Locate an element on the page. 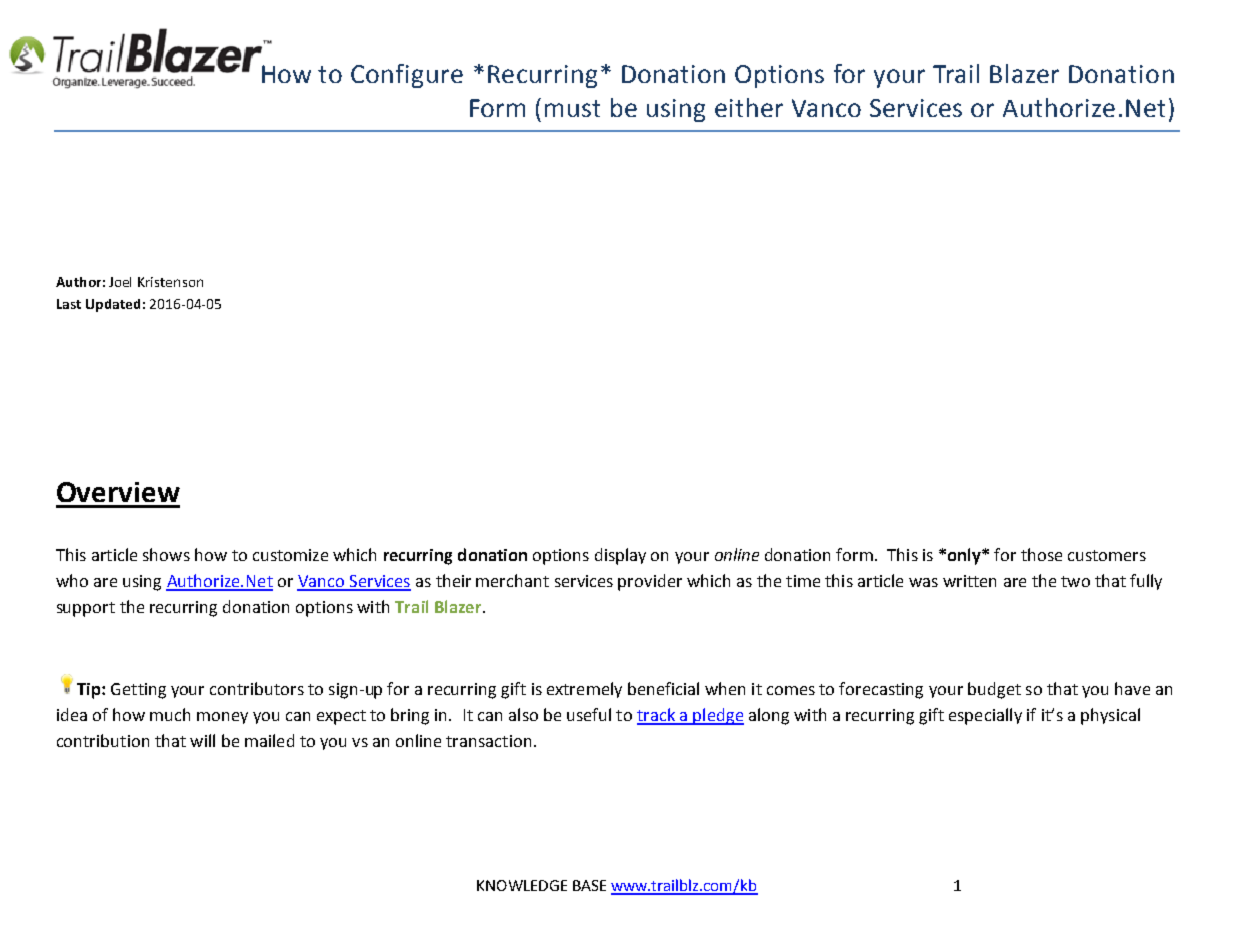 The width and height of the page is (1233, 952). provider is located at coordinates (650, 582).
